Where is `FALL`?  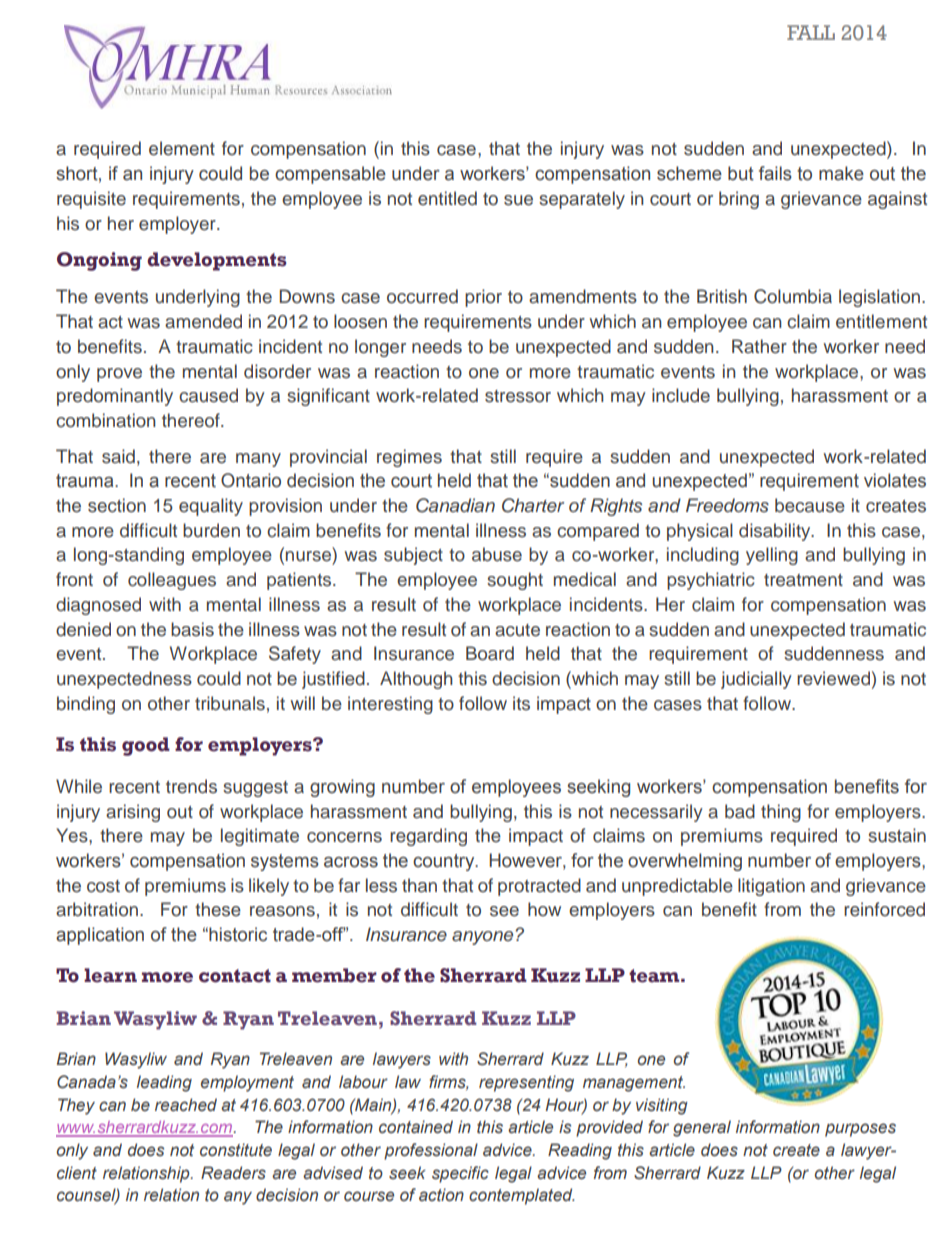
FALL is located at coordinates (811, 32).
